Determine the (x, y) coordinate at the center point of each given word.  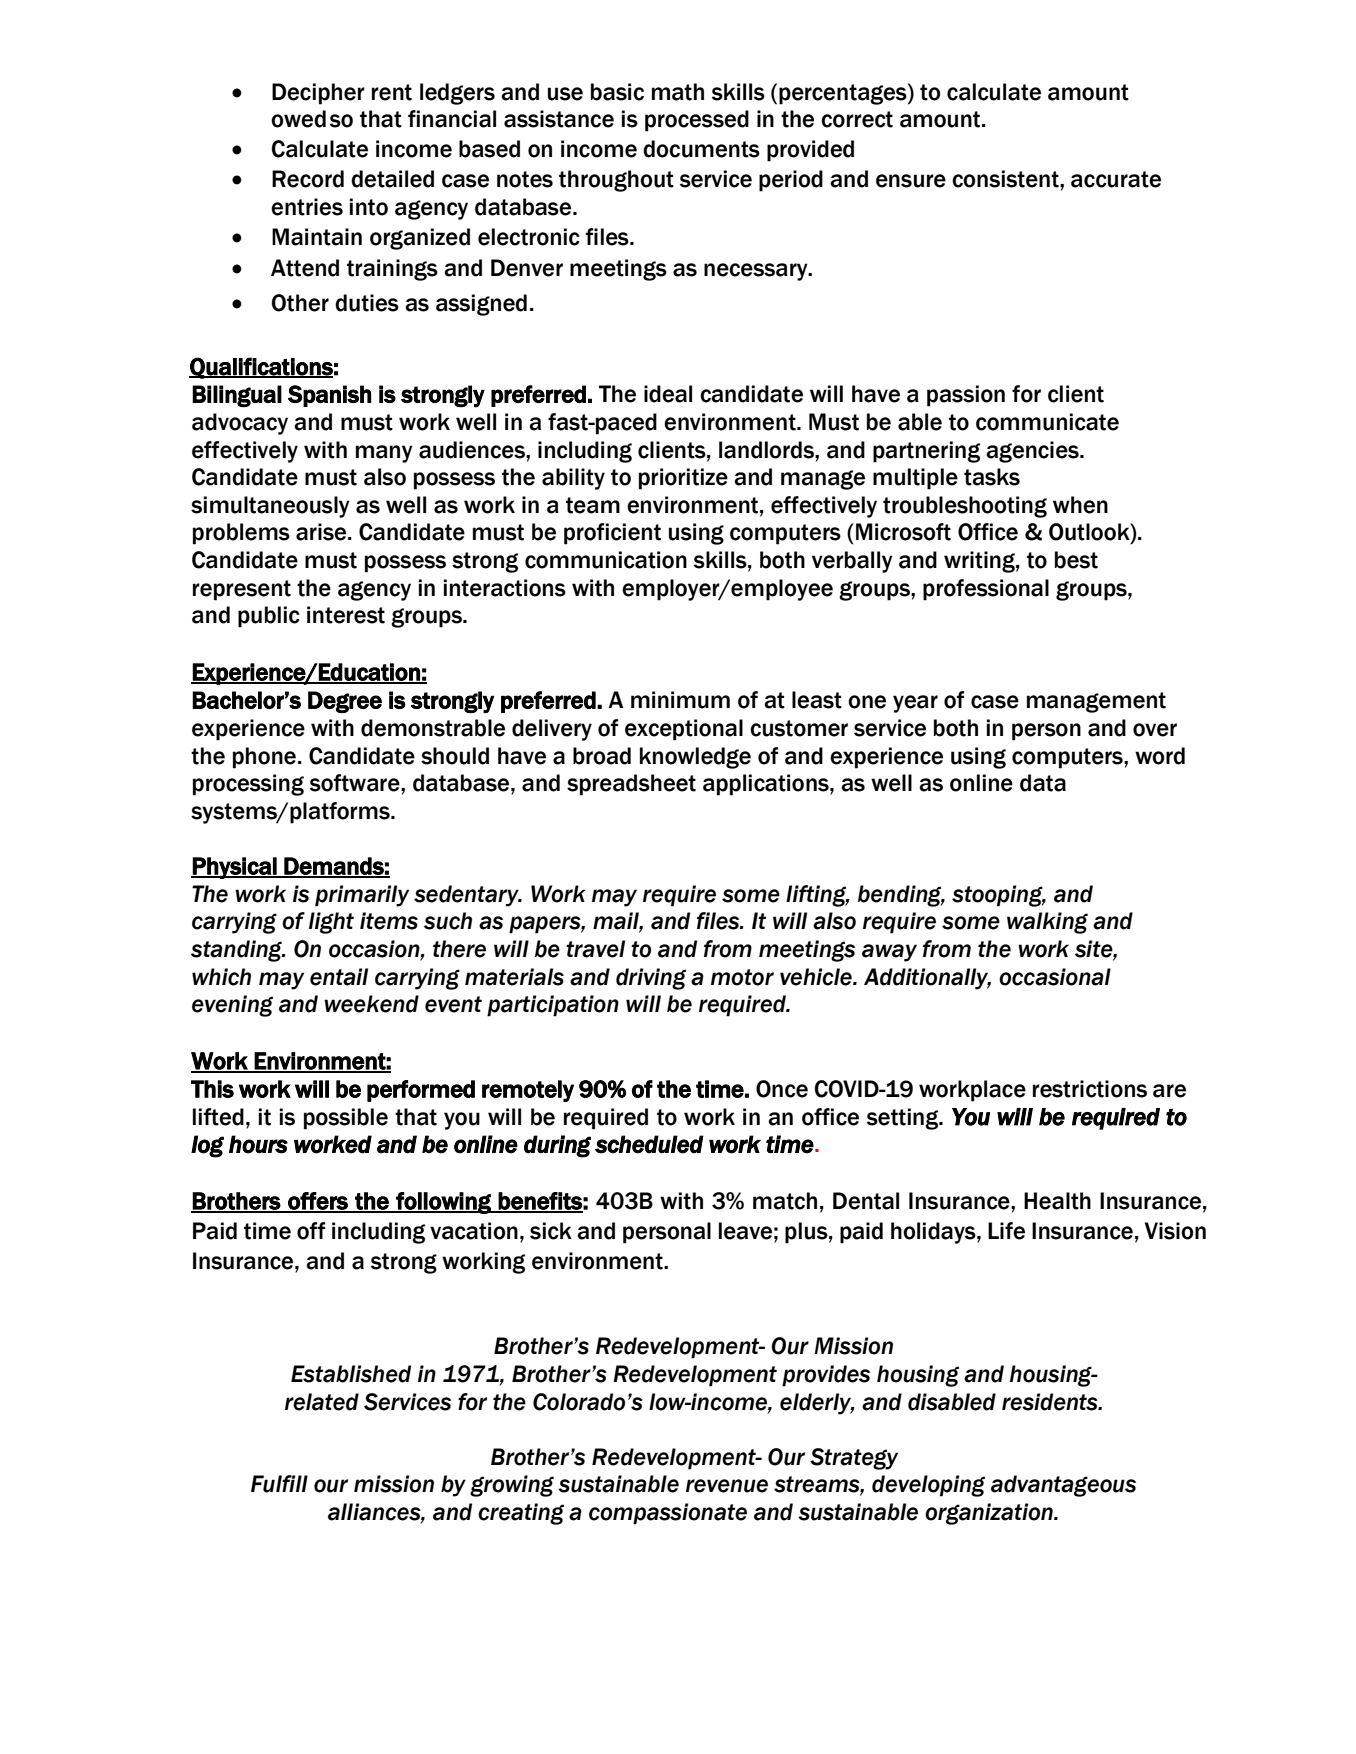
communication (606, 560)
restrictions (1090, 1089)
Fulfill (279, 1484)
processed (697, 121)
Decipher (318, 94)
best (1076, 560)
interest (346, 615)
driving (651, 979)
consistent (1006, 179)
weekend (371, 1004)
